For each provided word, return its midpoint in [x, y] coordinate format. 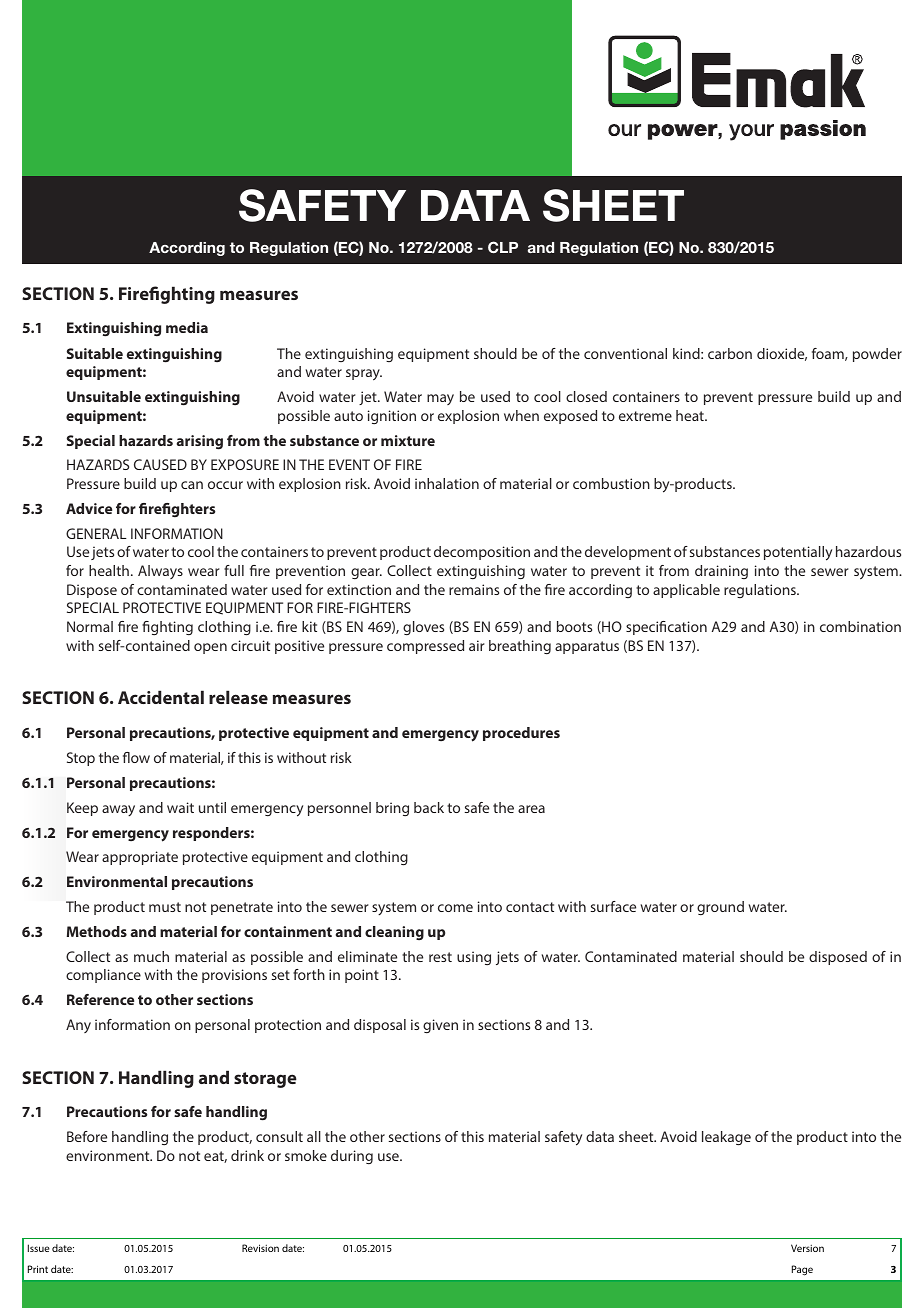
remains [474, 589]
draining [721, 572]
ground [720, 908]
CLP [503, 247]
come [455, 908]
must [165, 907]
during [352, 1157]
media [187, 327]
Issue [39, 1248]
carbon [730, 353]
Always [160, 572]
